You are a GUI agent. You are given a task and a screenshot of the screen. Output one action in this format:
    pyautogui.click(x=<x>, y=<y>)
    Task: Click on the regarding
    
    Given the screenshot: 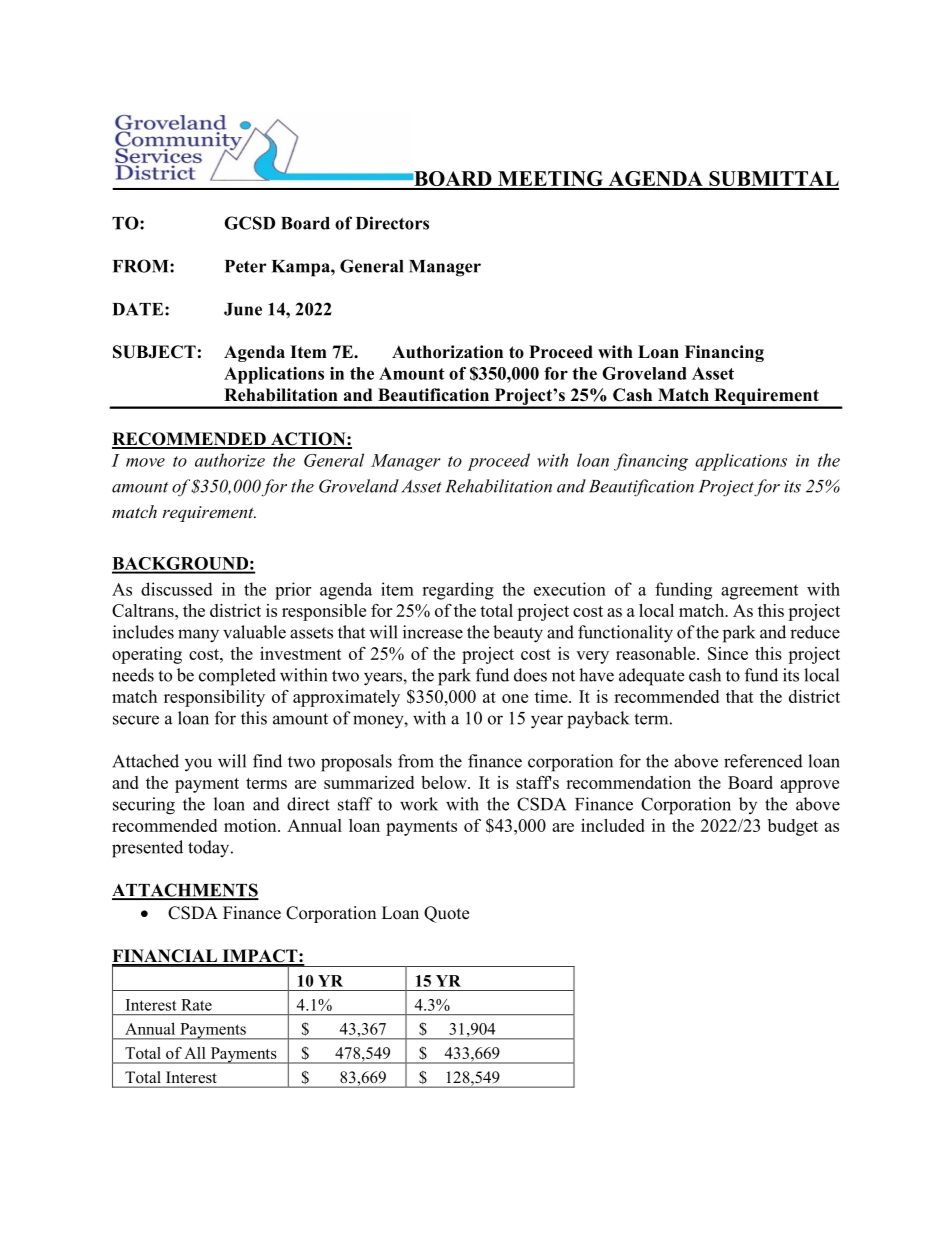 What is the action you would take?
    pyautogui.click(x=458, y=591)
